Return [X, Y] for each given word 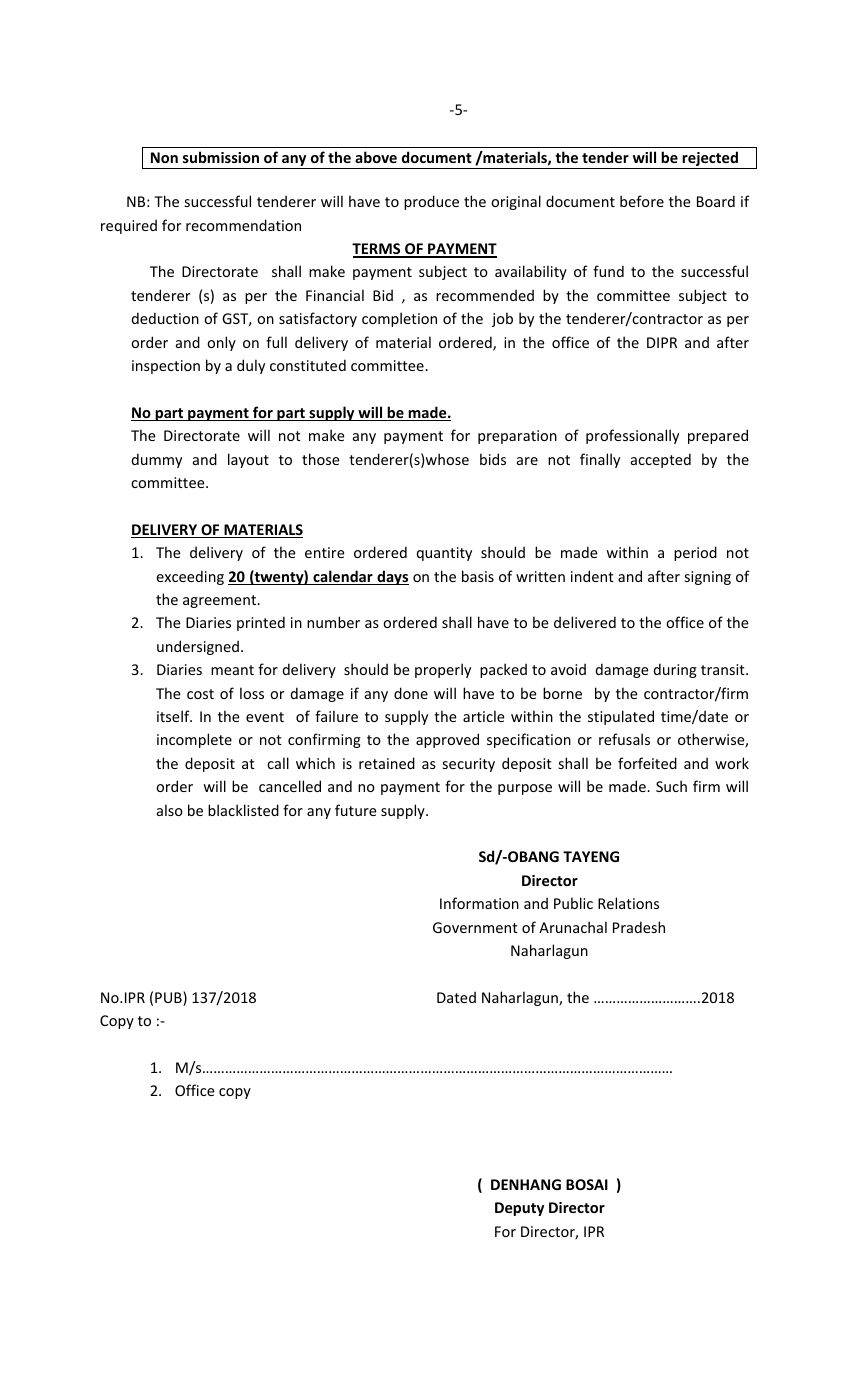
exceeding [190, 577]
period [695, 553]
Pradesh [639, 927]
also [170, 810]
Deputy [519, 1209]
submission [221, 157]
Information [479, 903]
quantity [444, 554]
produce [431, 202]
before [642, 201]
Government [475, 927]
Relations [628, 903]
